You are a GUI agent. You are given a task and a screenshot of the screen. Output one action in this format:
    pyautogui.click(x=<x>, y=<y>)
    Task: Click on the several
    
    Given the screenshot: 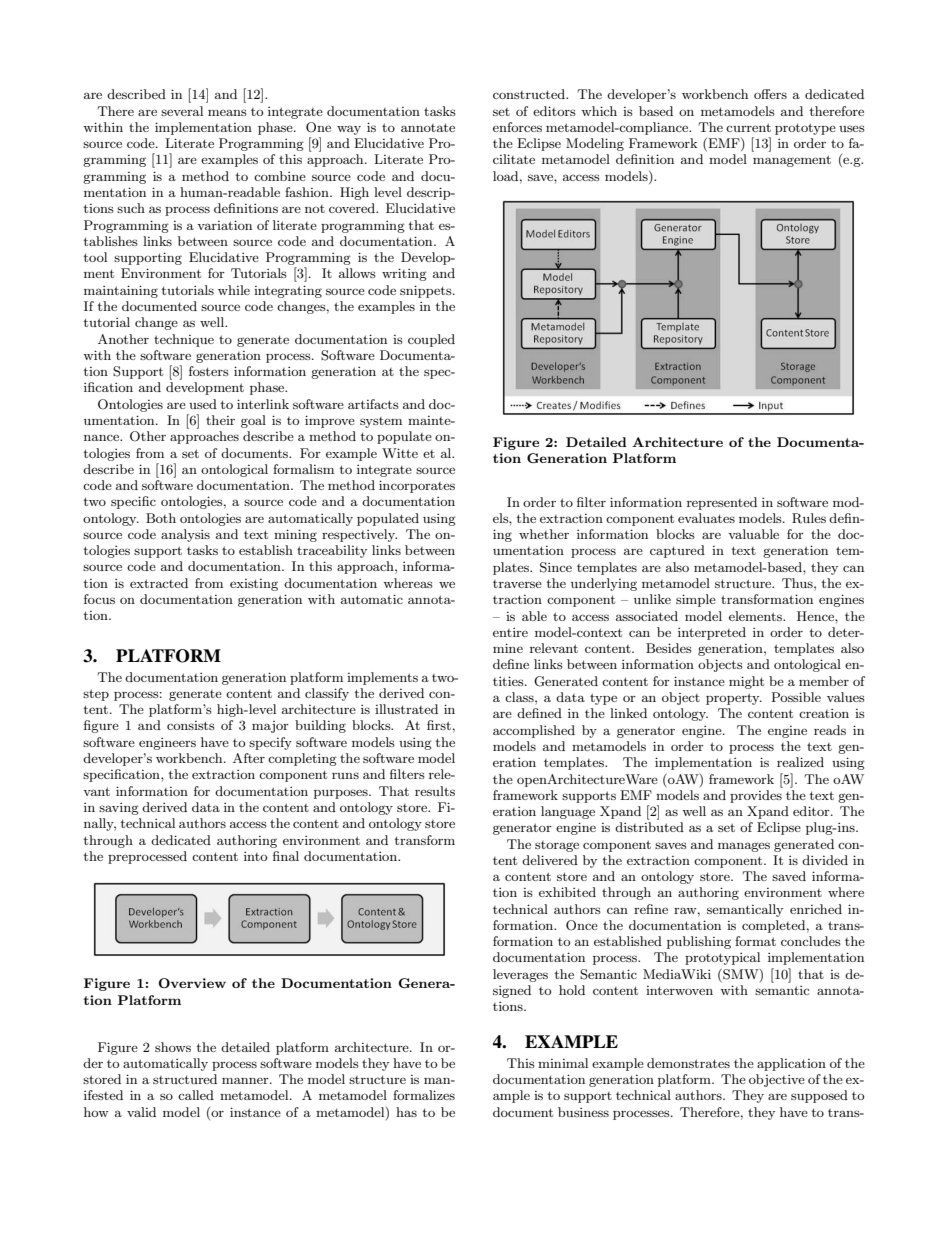 What is the action you would take?
    pyautogui.click(x=182, y=111)
